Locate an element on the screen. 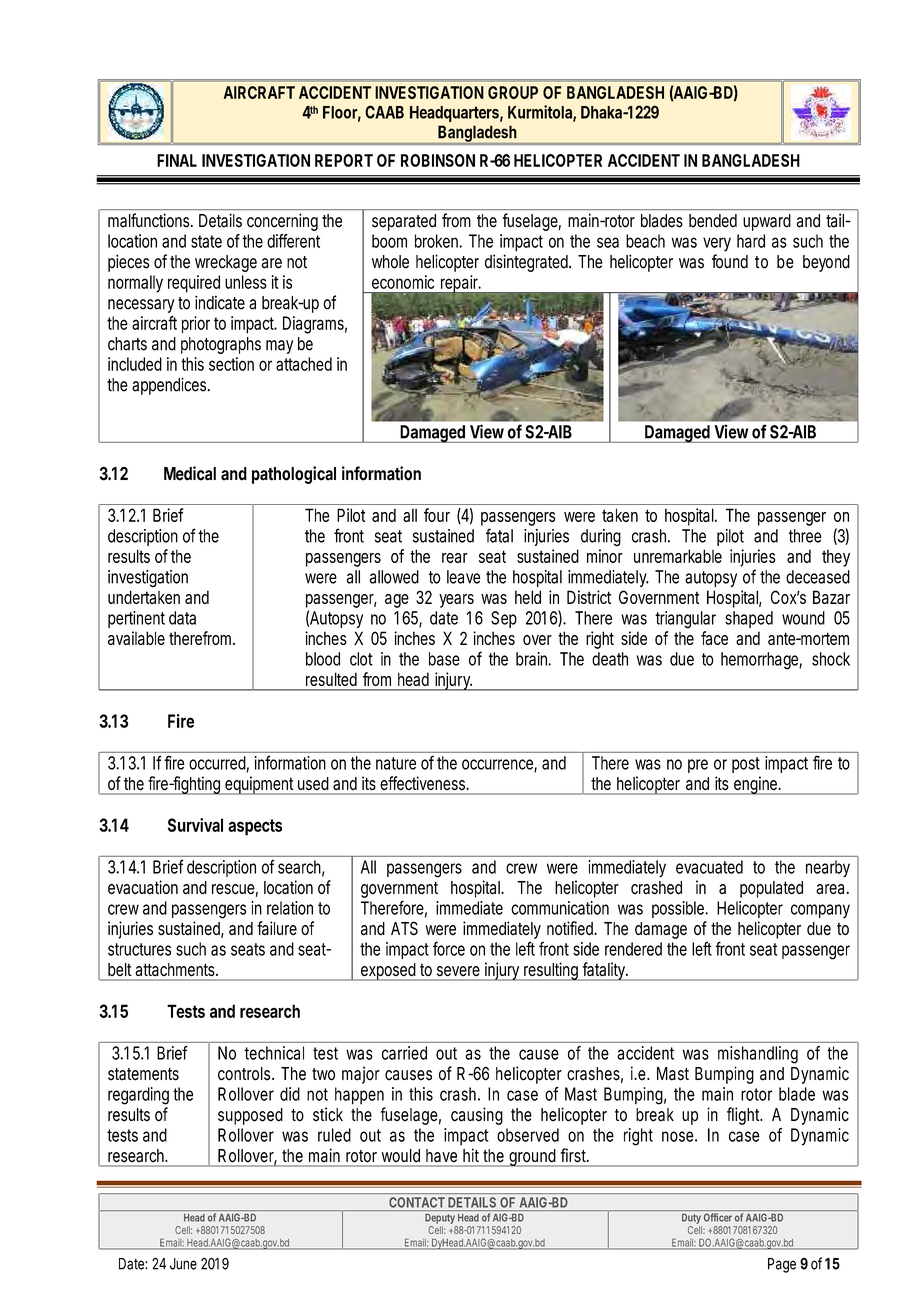 The height and width of the screenshot is (1308, 924). Officer is located at coordinates (718, 1217).
